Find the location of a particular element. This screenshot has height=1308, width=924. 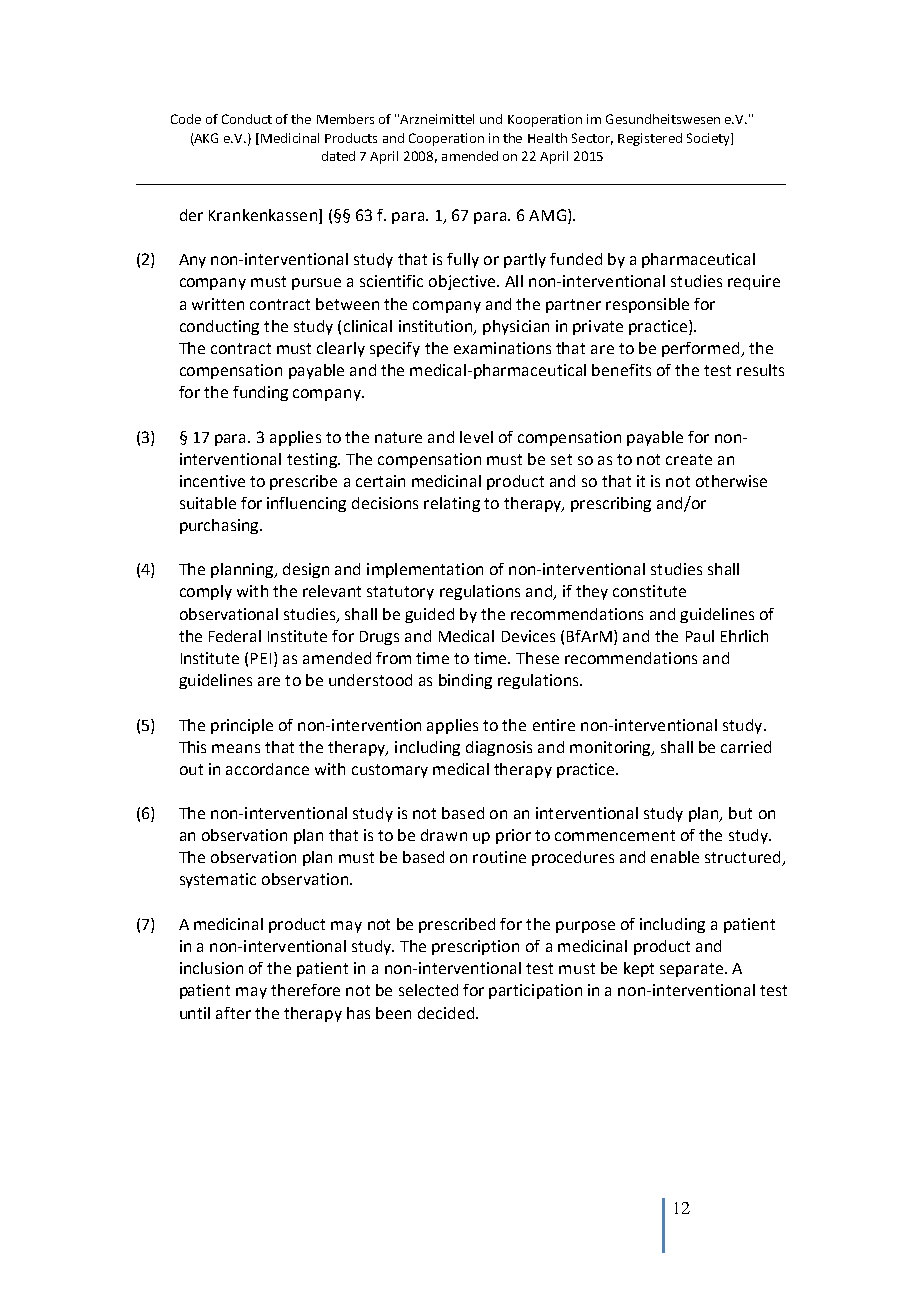

written is located at coordinates (218, 304).
